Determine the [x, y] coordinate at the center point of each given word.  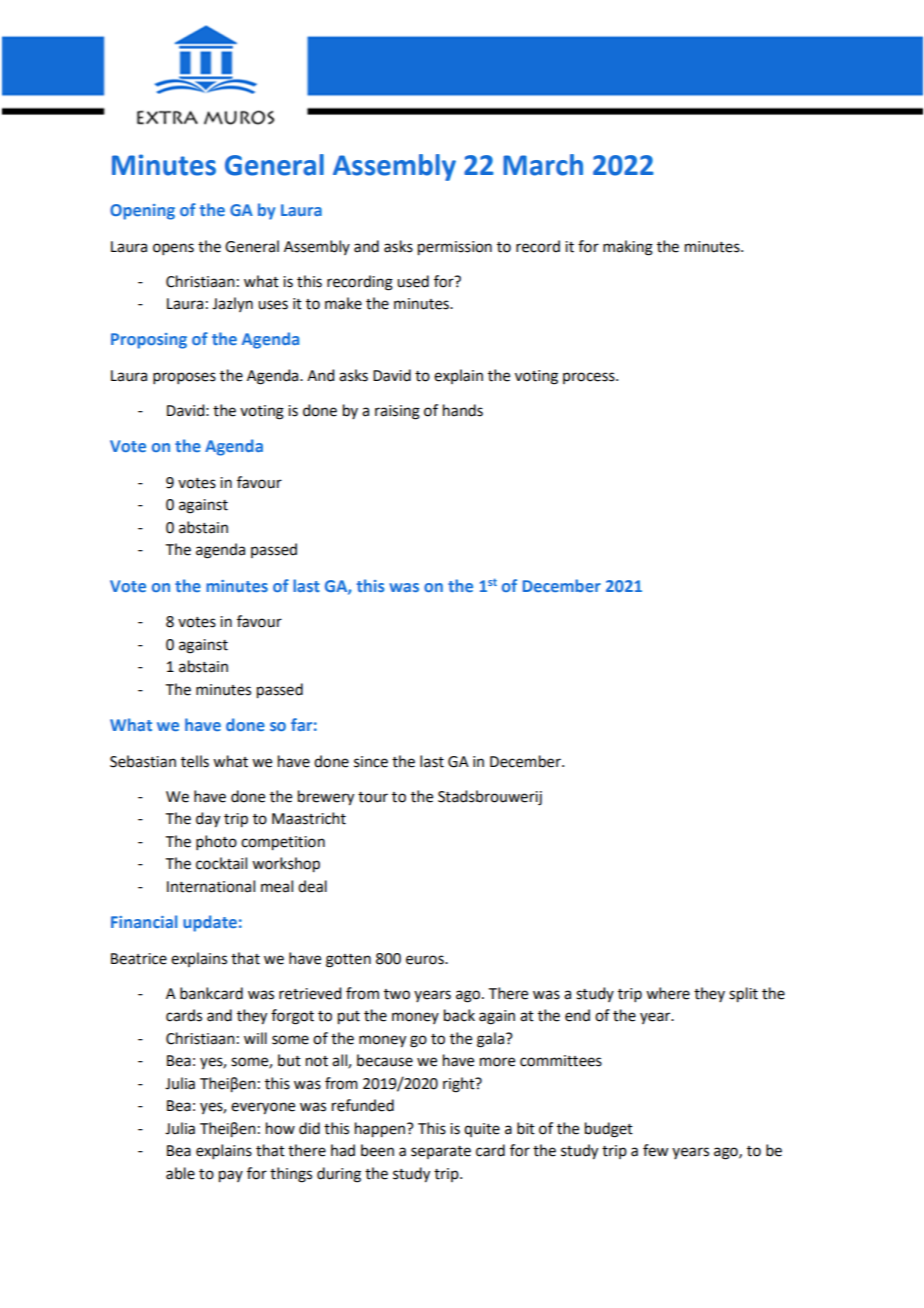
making [628, 248]
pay [231, 1176]
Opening [142, 212]
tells [195, 761]
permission [455, 248]
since [371, 762]
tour [373, 797]
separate [441, 1152]
